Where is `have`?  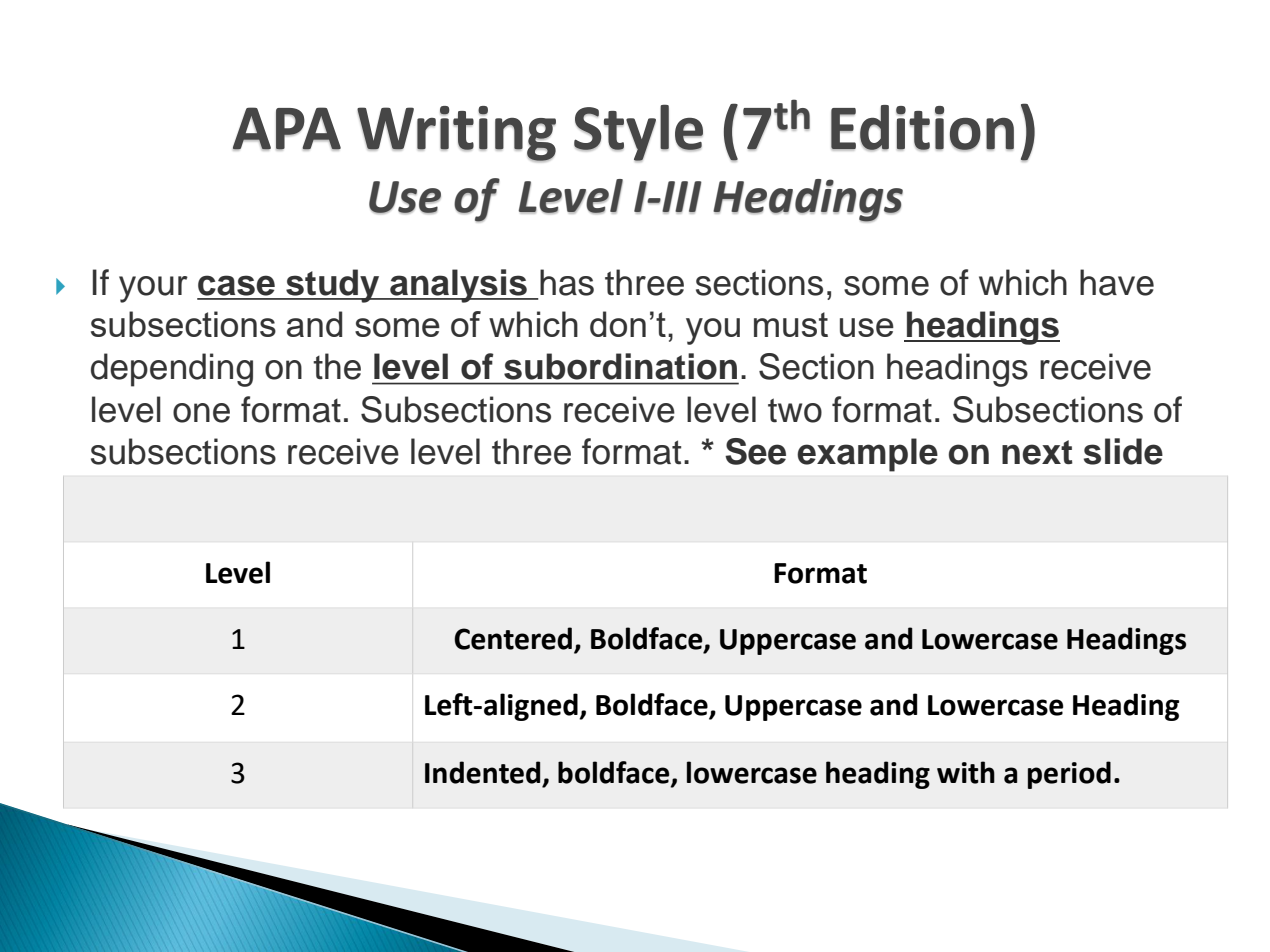 have is located at coordinates (1117, 282).
